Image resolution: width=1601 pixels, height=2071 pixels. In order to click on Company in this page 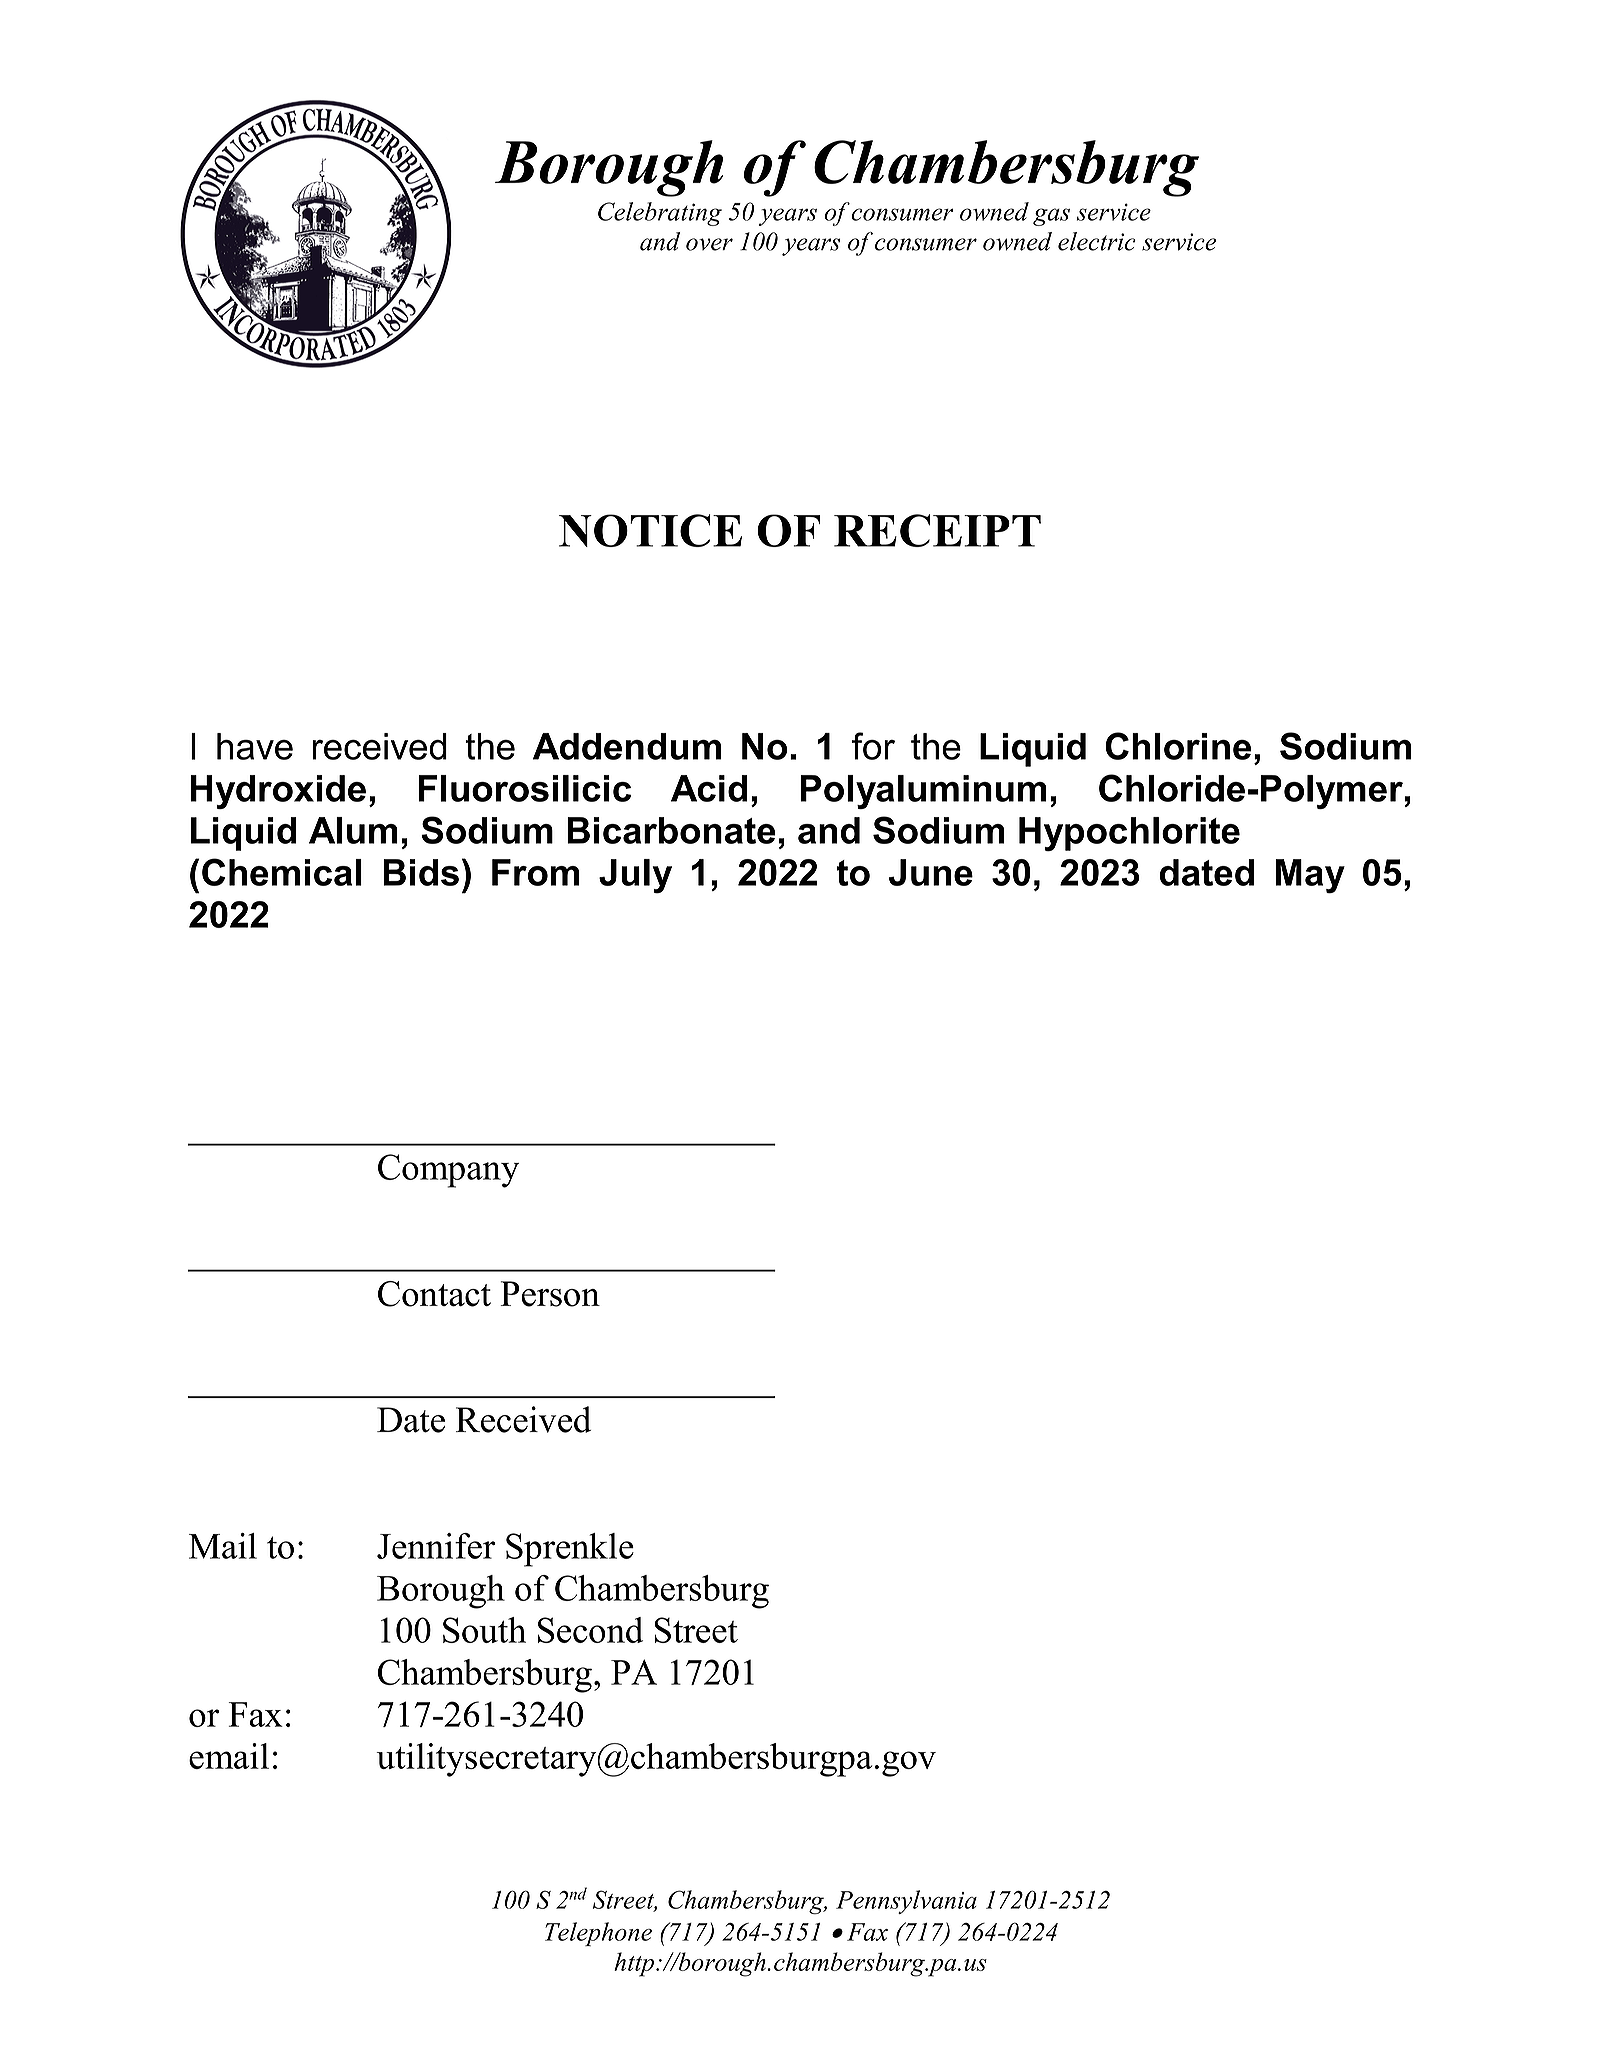, I will do `click(448, 1171)`.
